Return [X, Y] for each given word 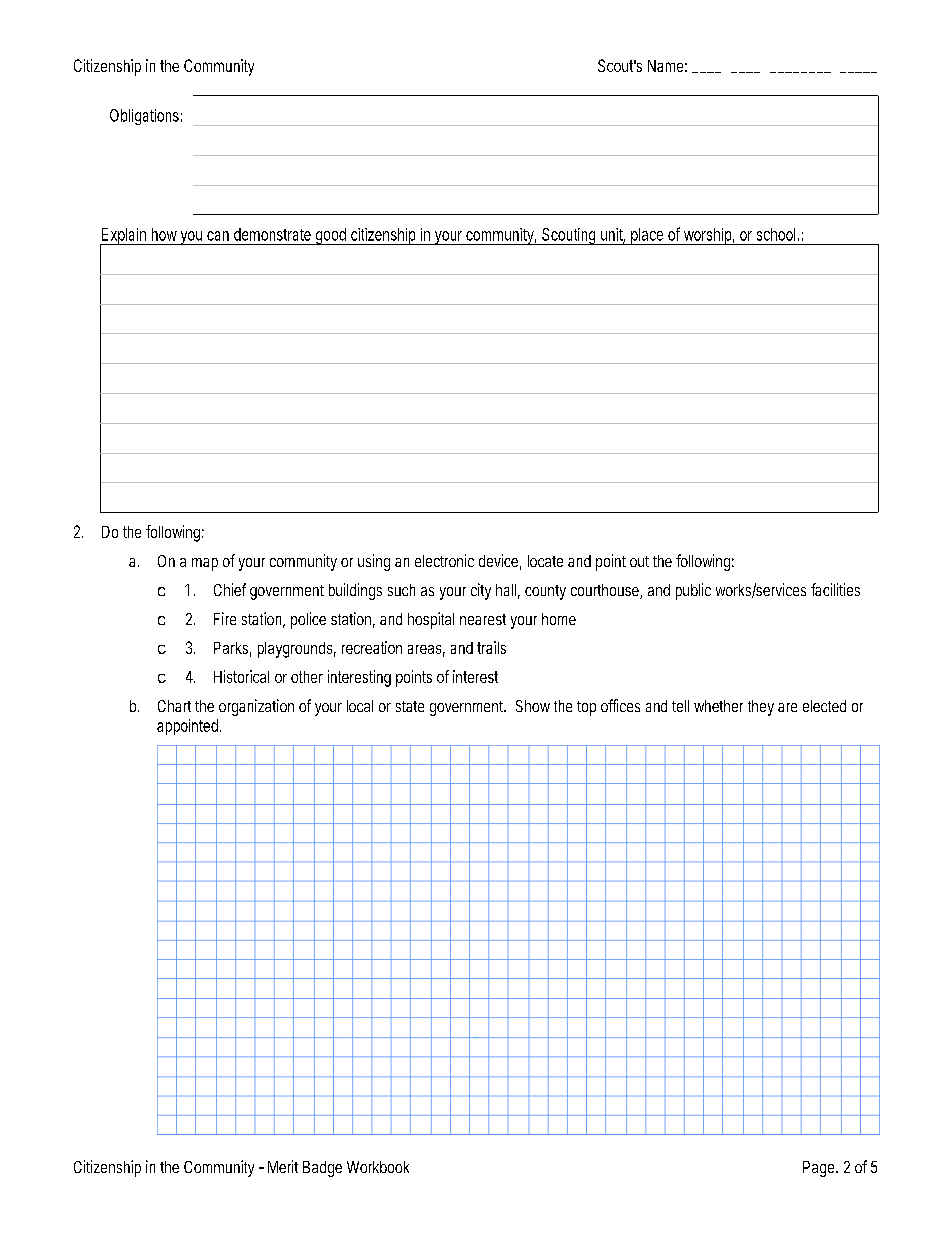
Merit [283, 1166]
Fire [225, 618]
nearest [483, 619]
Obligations [144, 117]
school [776, 234]
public [693, 591]
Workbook [378, 1167]
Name [665, 66]
